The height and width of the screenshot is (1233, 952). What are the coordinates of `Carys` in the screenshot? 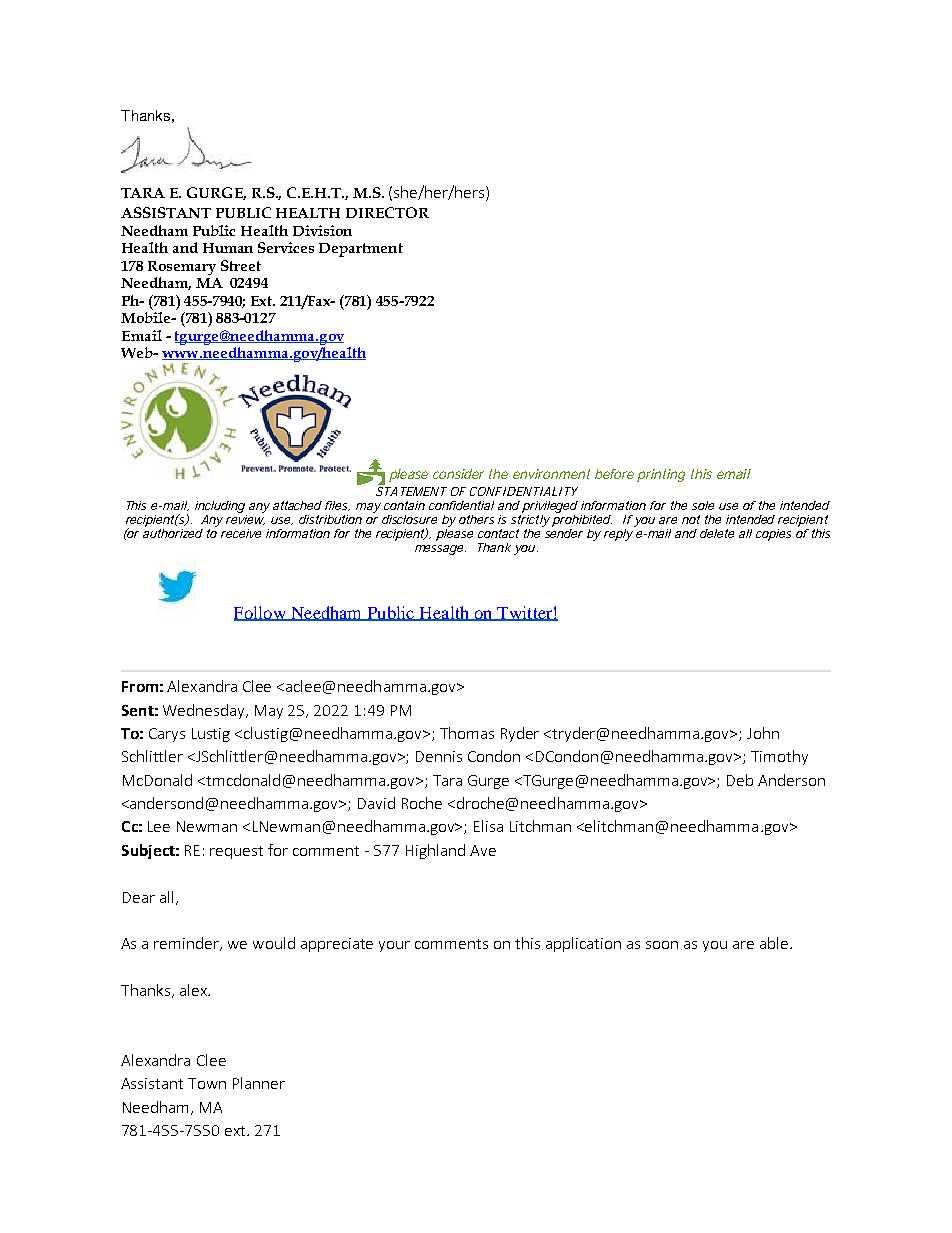 It's located at (167, 735).
